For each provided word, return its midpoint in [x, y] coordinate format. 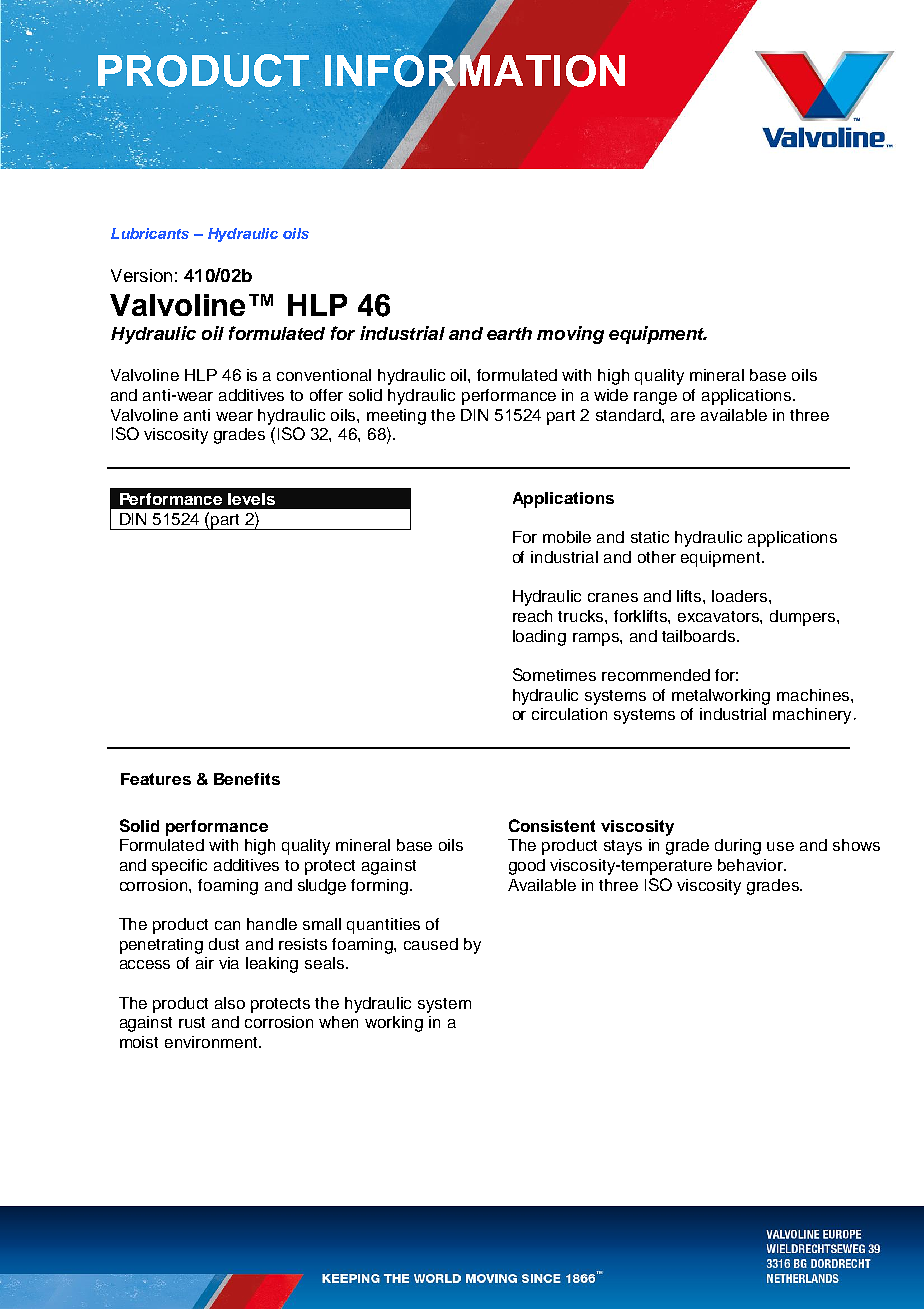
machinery [812, 716]
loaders [741, 596]
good [527, 867]
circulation [569, 714]
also [230, 1003]
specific [179, 867]
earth [509, 333]
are [683, 416]
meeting [396, 417]
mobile [567, 537]
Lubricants [150, 233]
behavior [752, 865]
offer [326, 395]
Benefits [247, 779]
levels [251, 499]
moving [570, 335]
